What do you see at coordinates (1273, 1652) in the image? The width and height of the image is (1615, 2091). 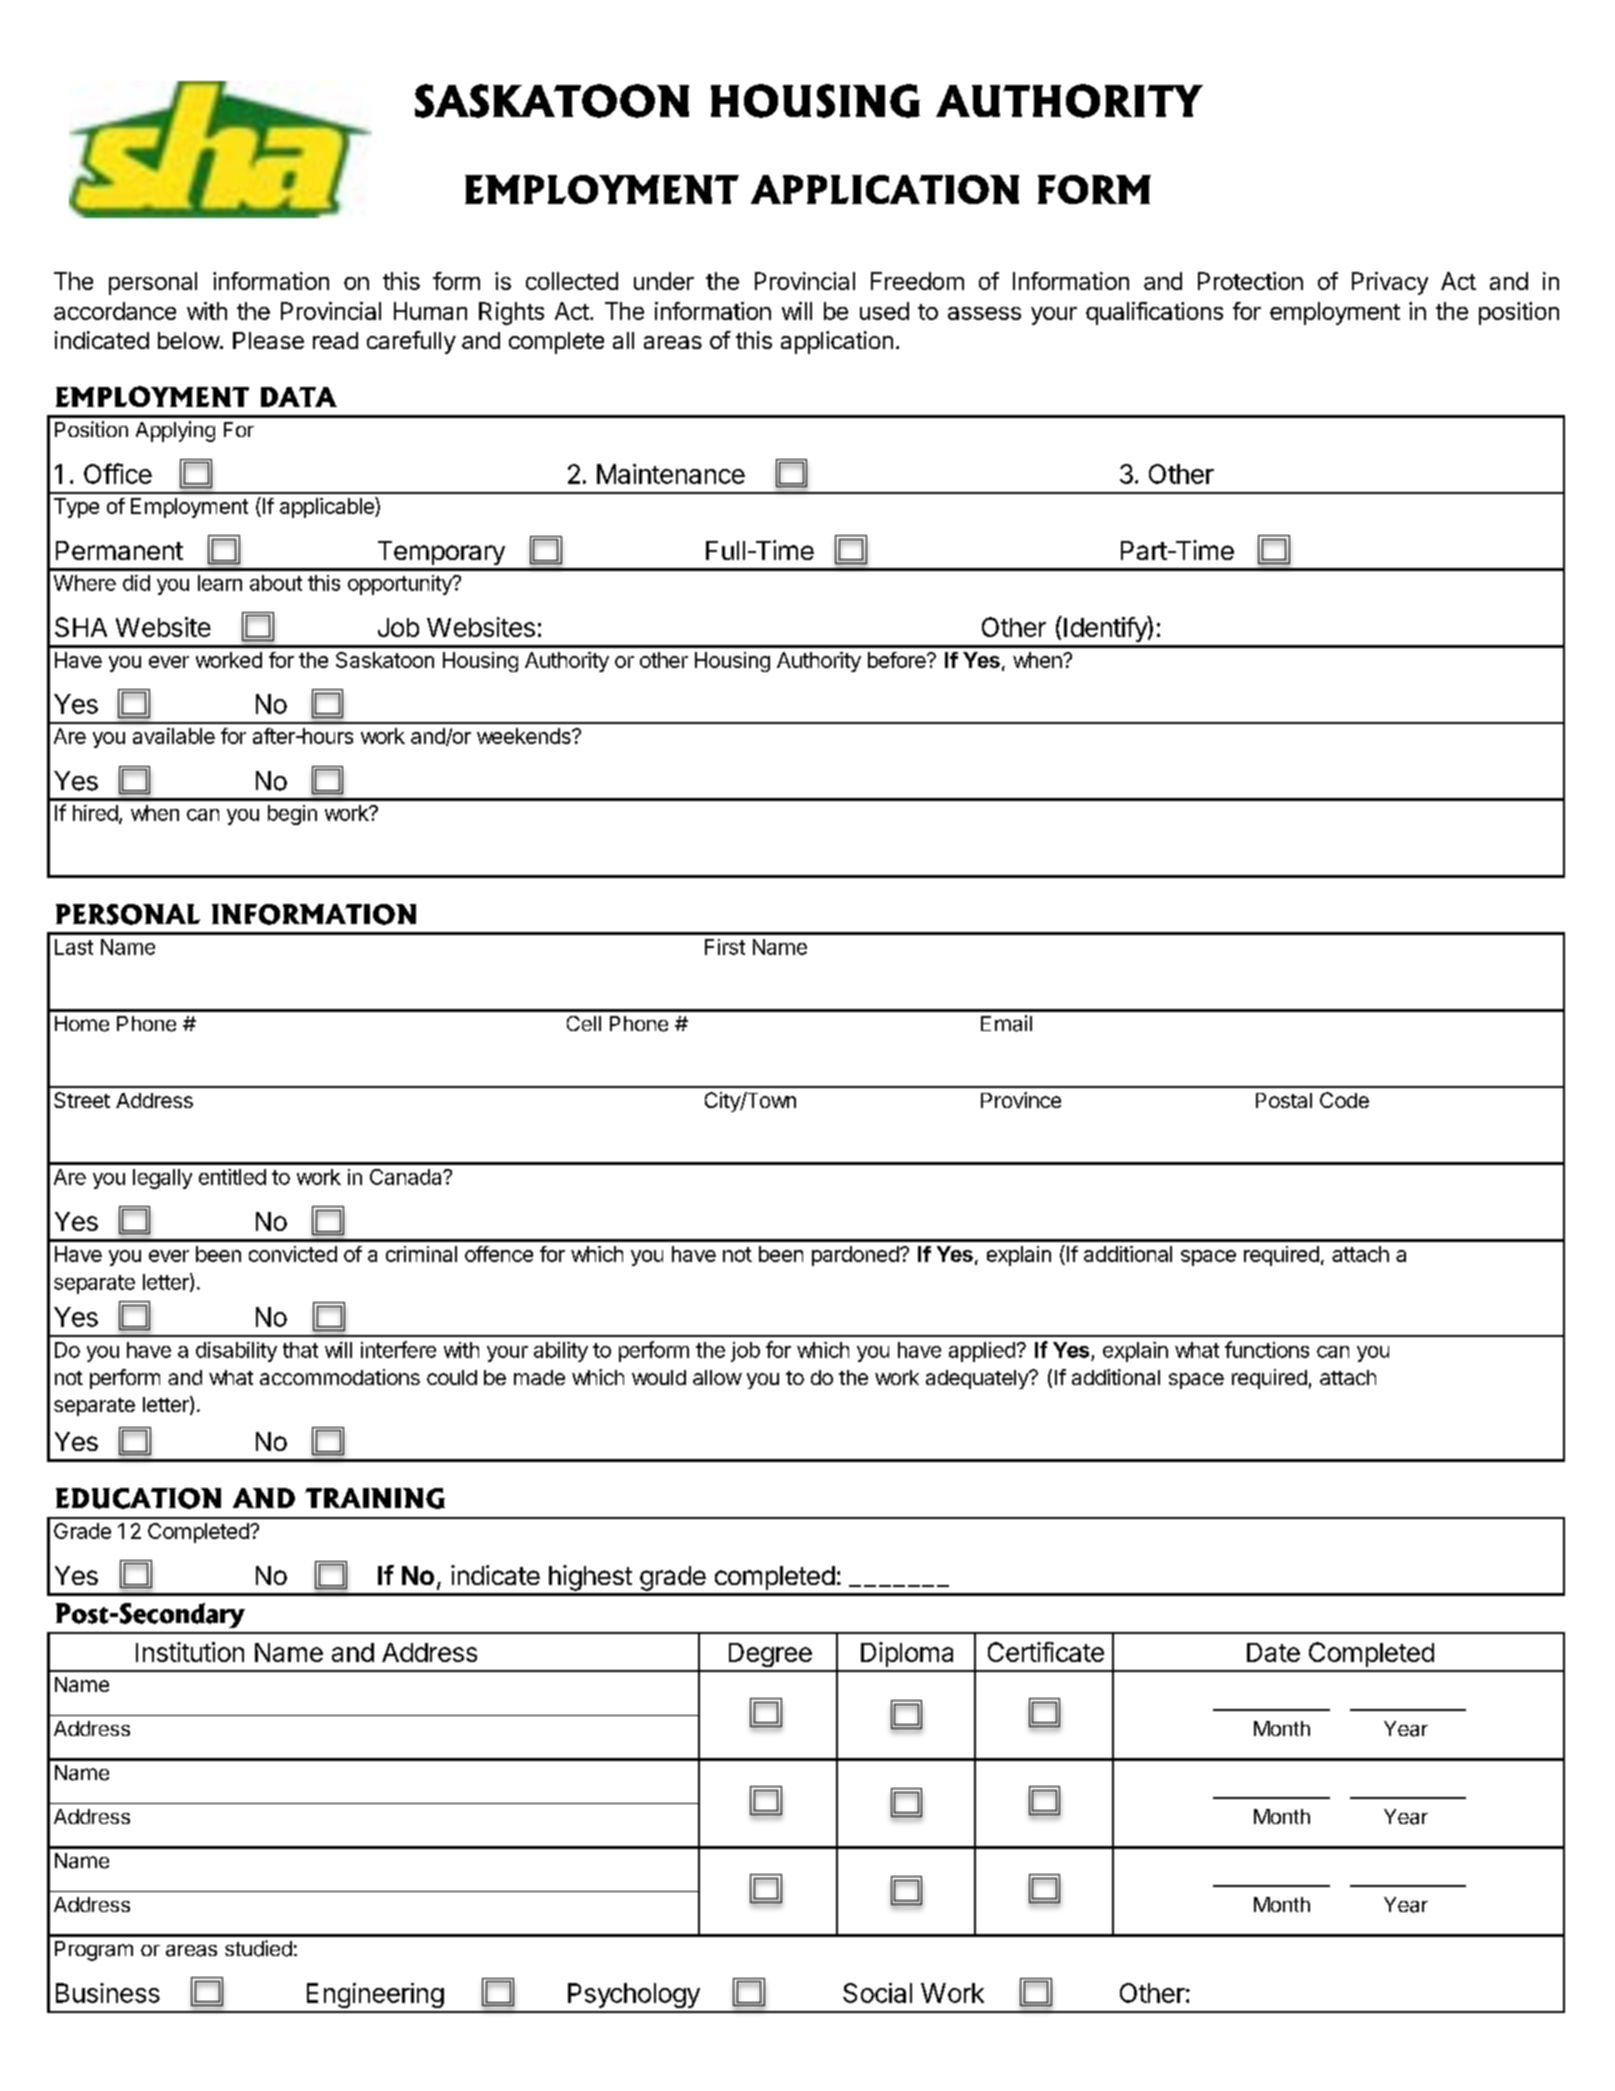 I see `Date` at bounding box center [1273, 1652].
